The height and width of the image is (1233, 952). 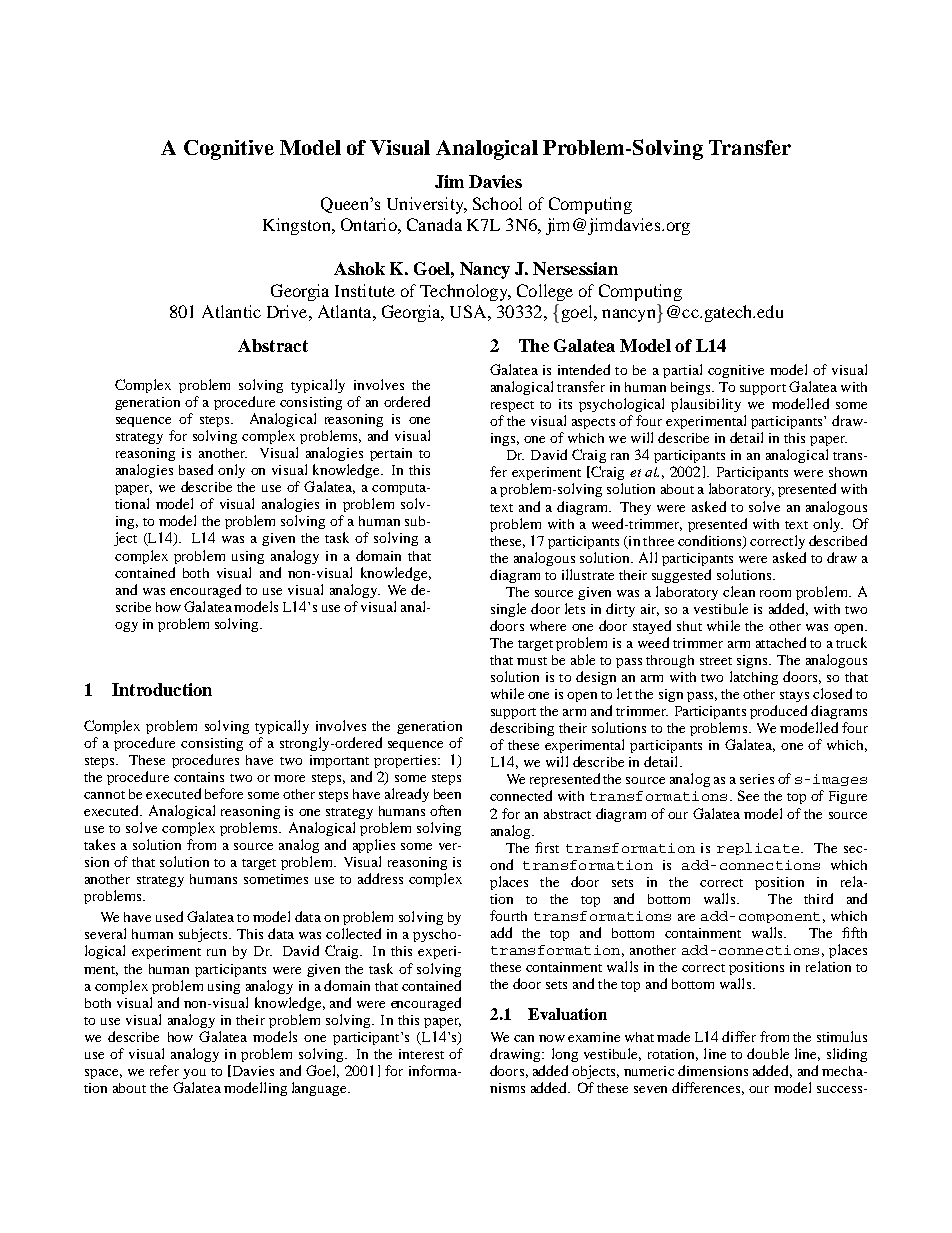 What do you see at coordinates (196, 469) in the image?
I see `based` at bounding box center [196, 469].
